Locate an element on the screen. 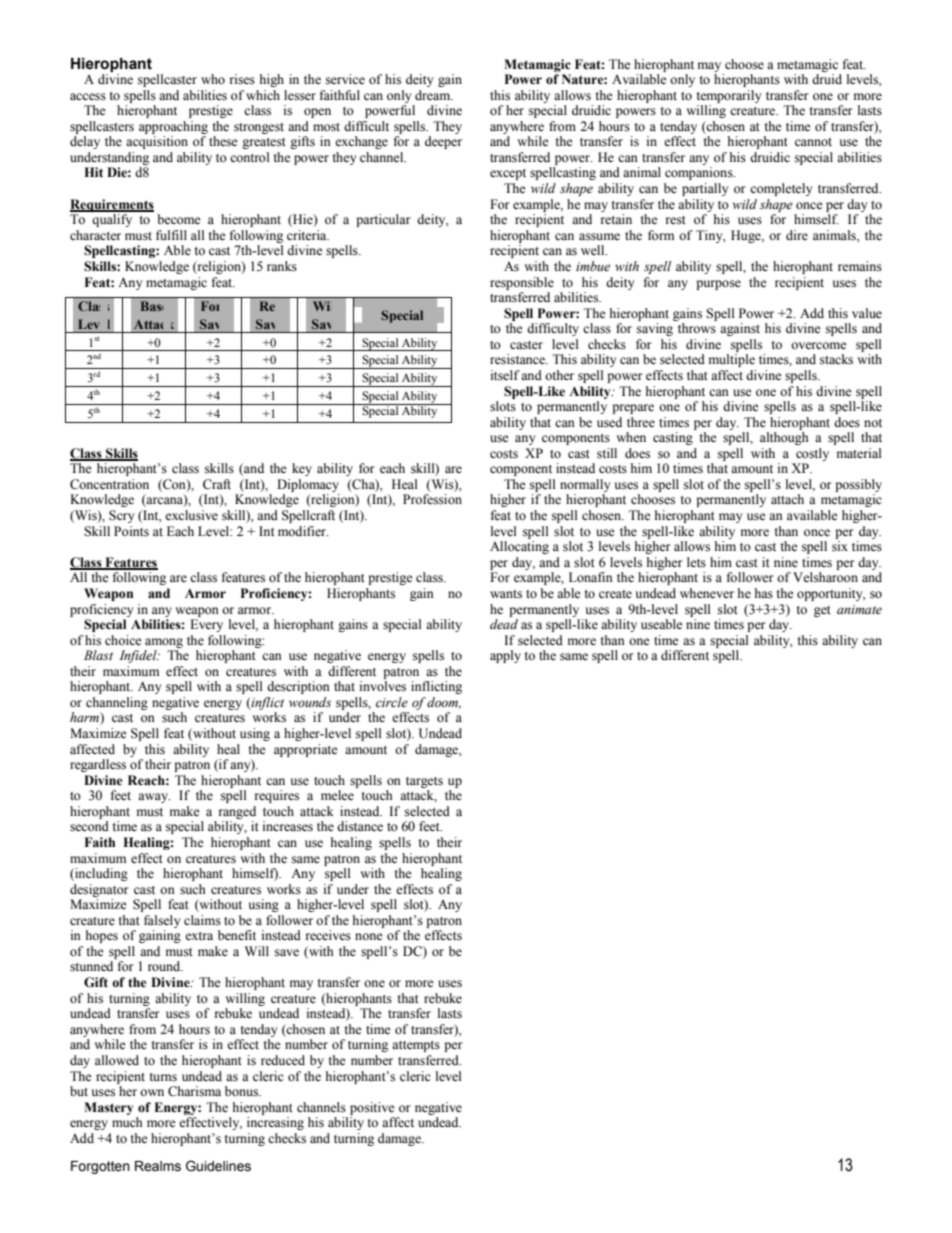  positive is located at coordinates (372, 1108).
